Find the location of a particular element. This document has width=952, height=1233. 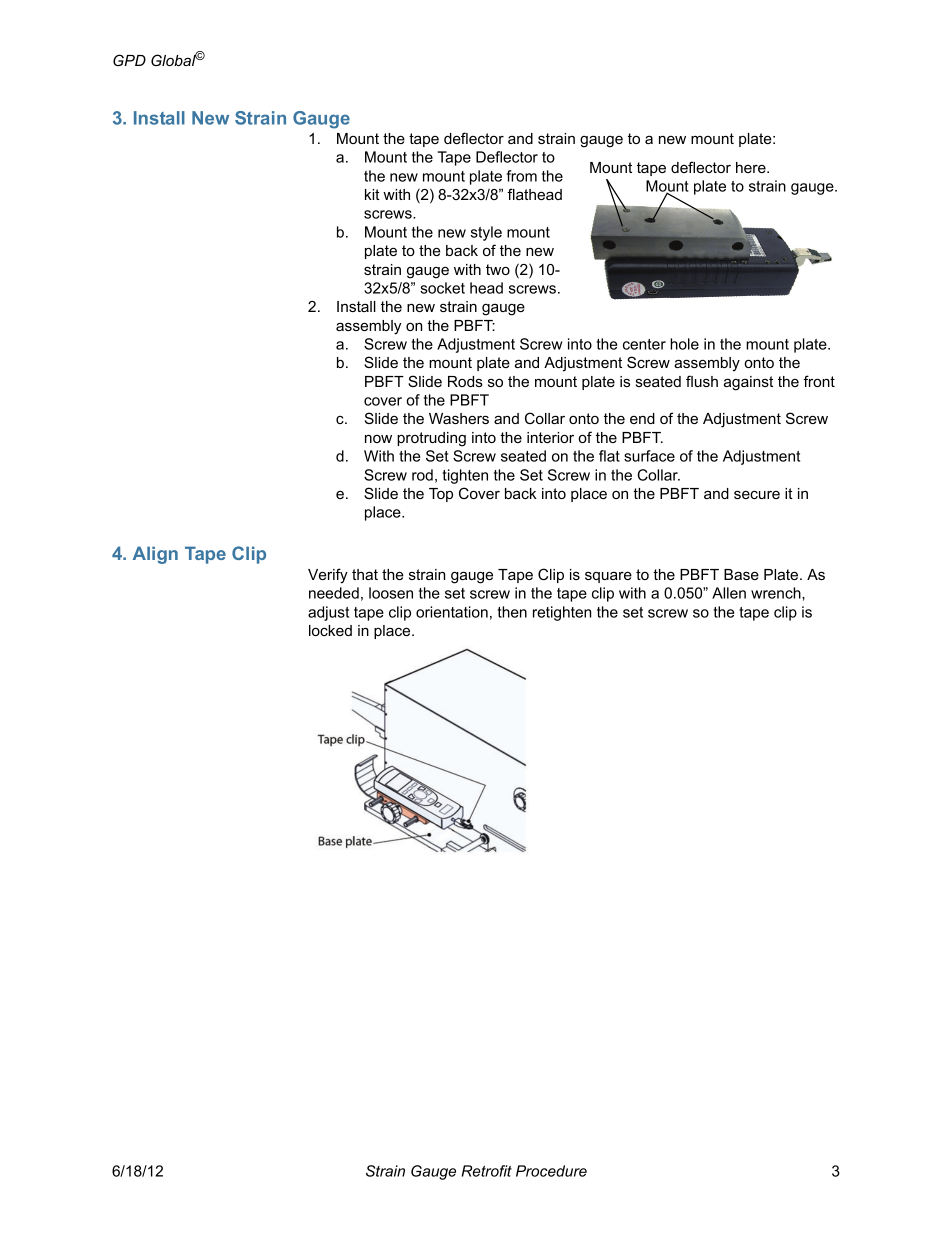

from is located at coordinates (521, 176).
